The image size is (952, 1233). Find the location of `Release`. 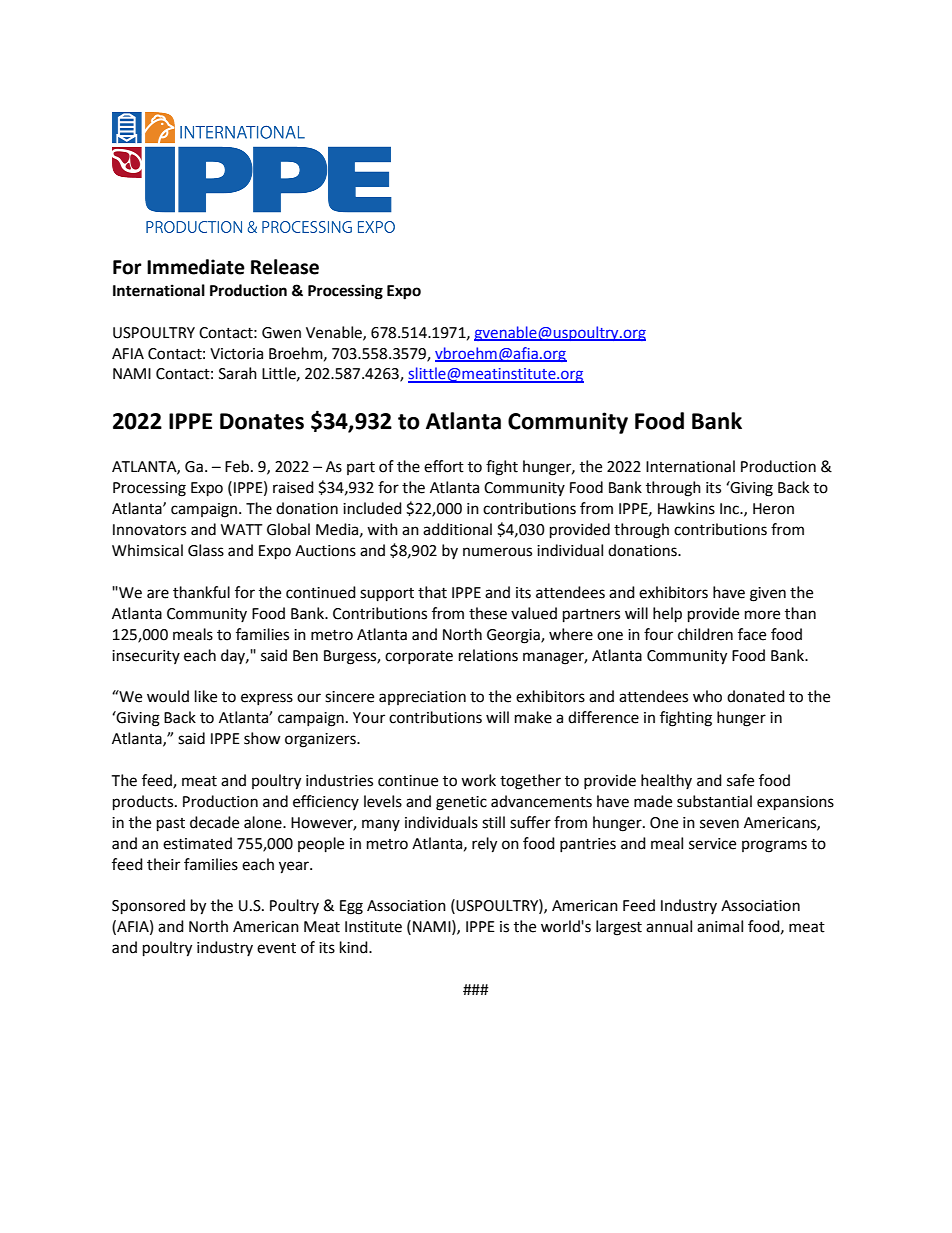

Release is located at coordinates (285, 267).
